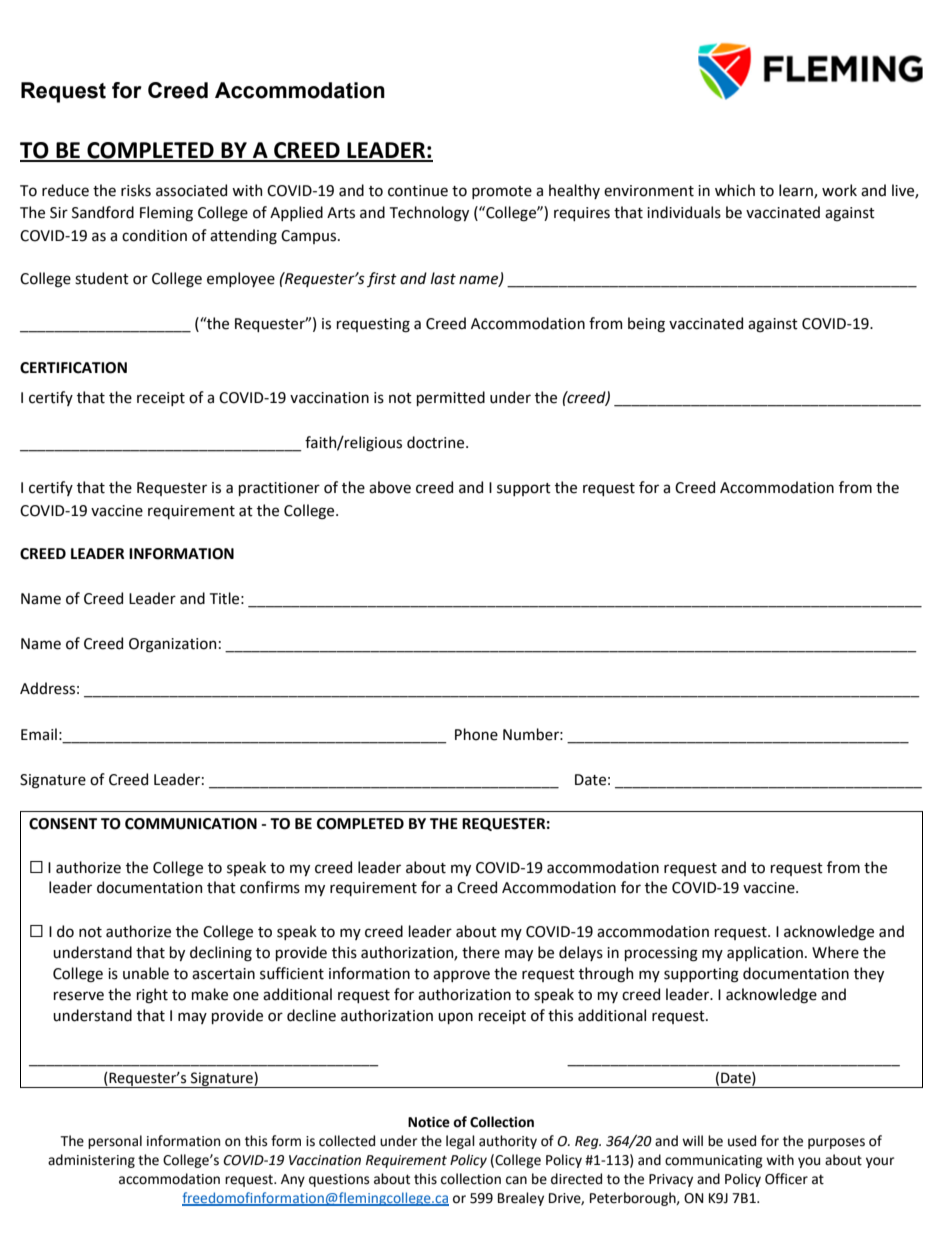 This screenshot has height=1233, width=952. What do you see at coordinates (765, 953) in the screenshot?
I see `application` at bounding box center [765, 953].
